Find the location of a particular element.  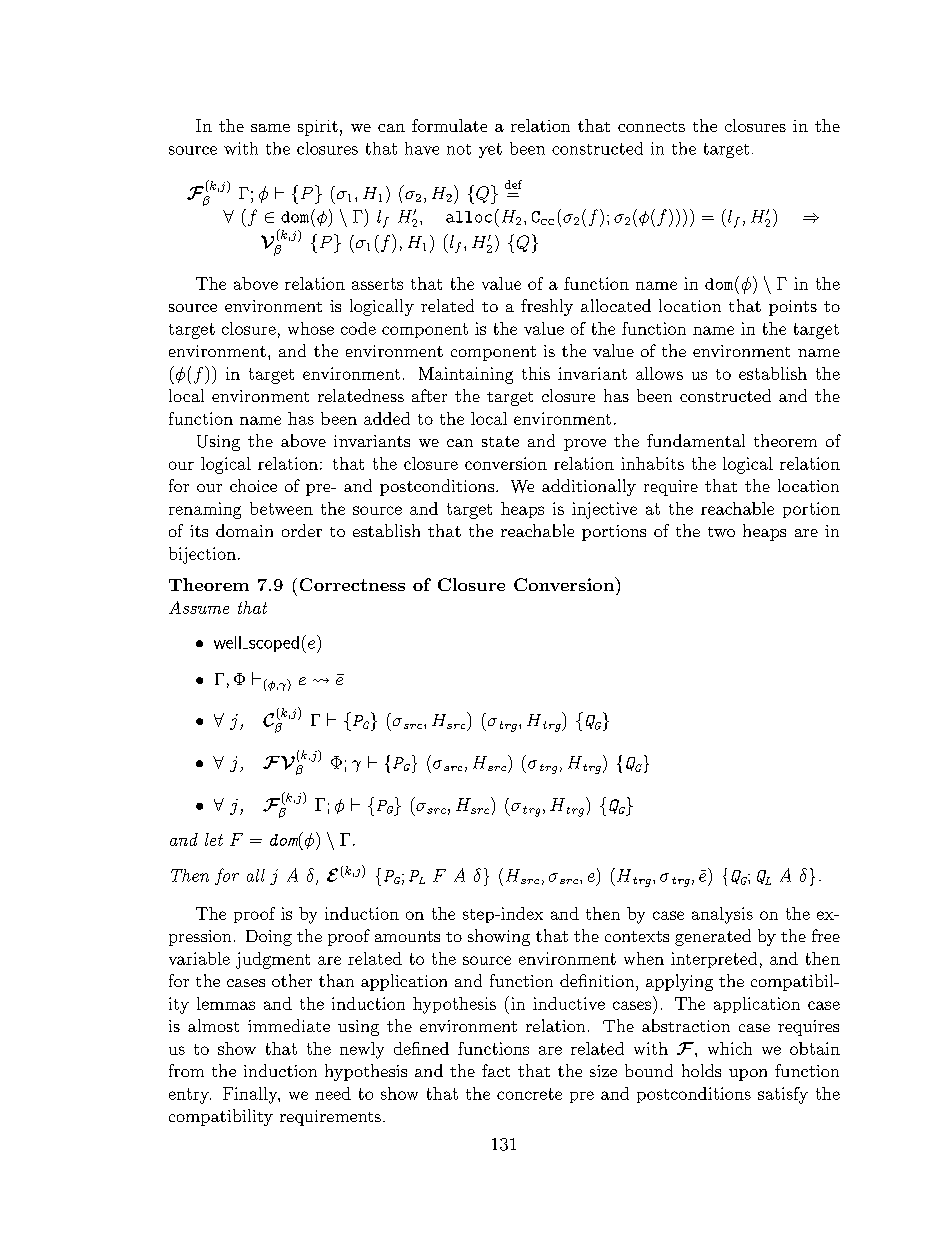

Correctness is located at coordinates (352, 584).
